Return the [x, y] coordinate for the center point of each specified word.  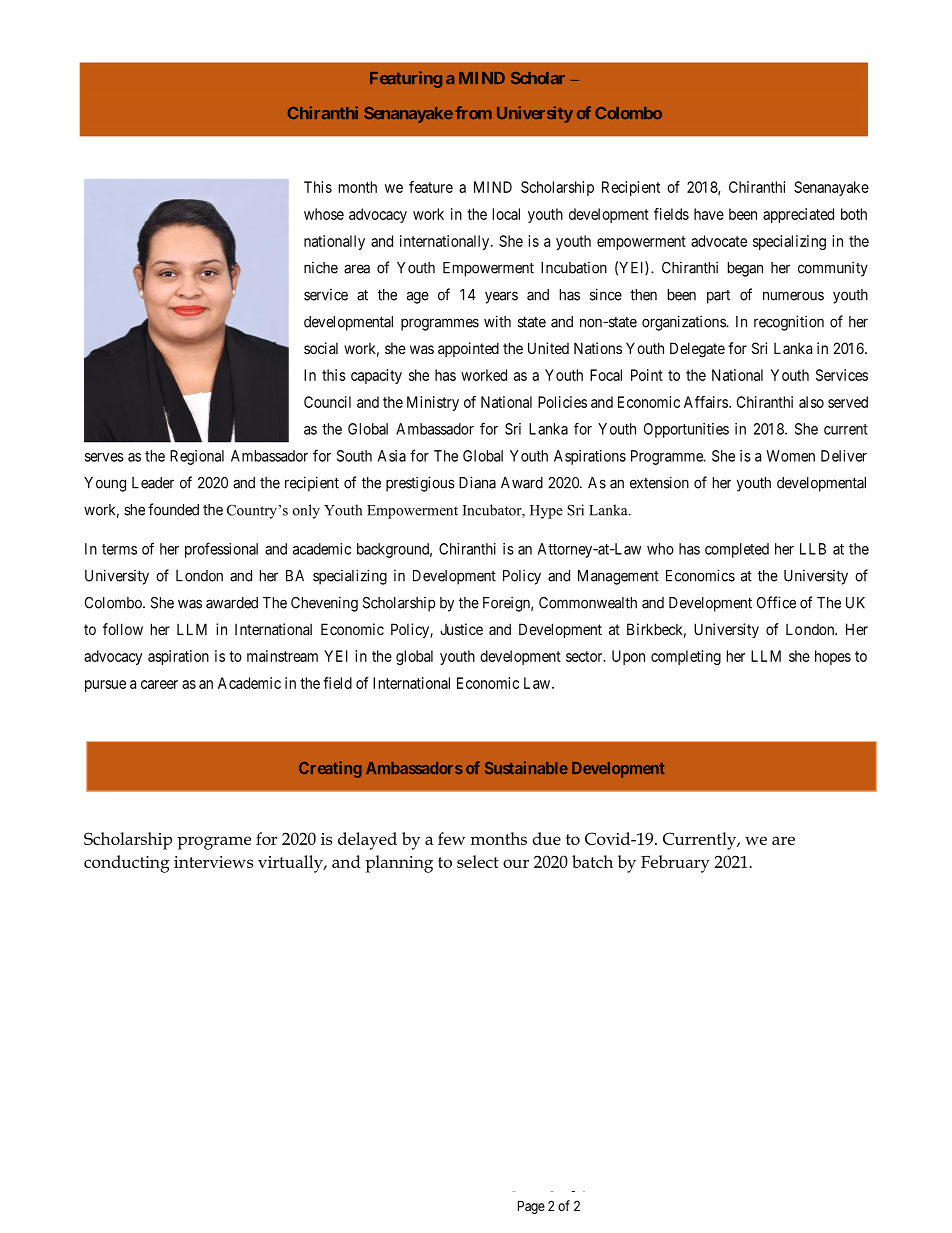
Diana [477, 482]
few [451, 838]
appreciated [798, 215]
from [473, 112]
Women [790, 456]
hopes [833, 657]
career [159, 684]
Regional [197, 457]
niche [321, 268]
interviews [213, 862]
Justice [461, 629]
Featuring [406, 79]
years [501, 297]
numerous [793, 296]
